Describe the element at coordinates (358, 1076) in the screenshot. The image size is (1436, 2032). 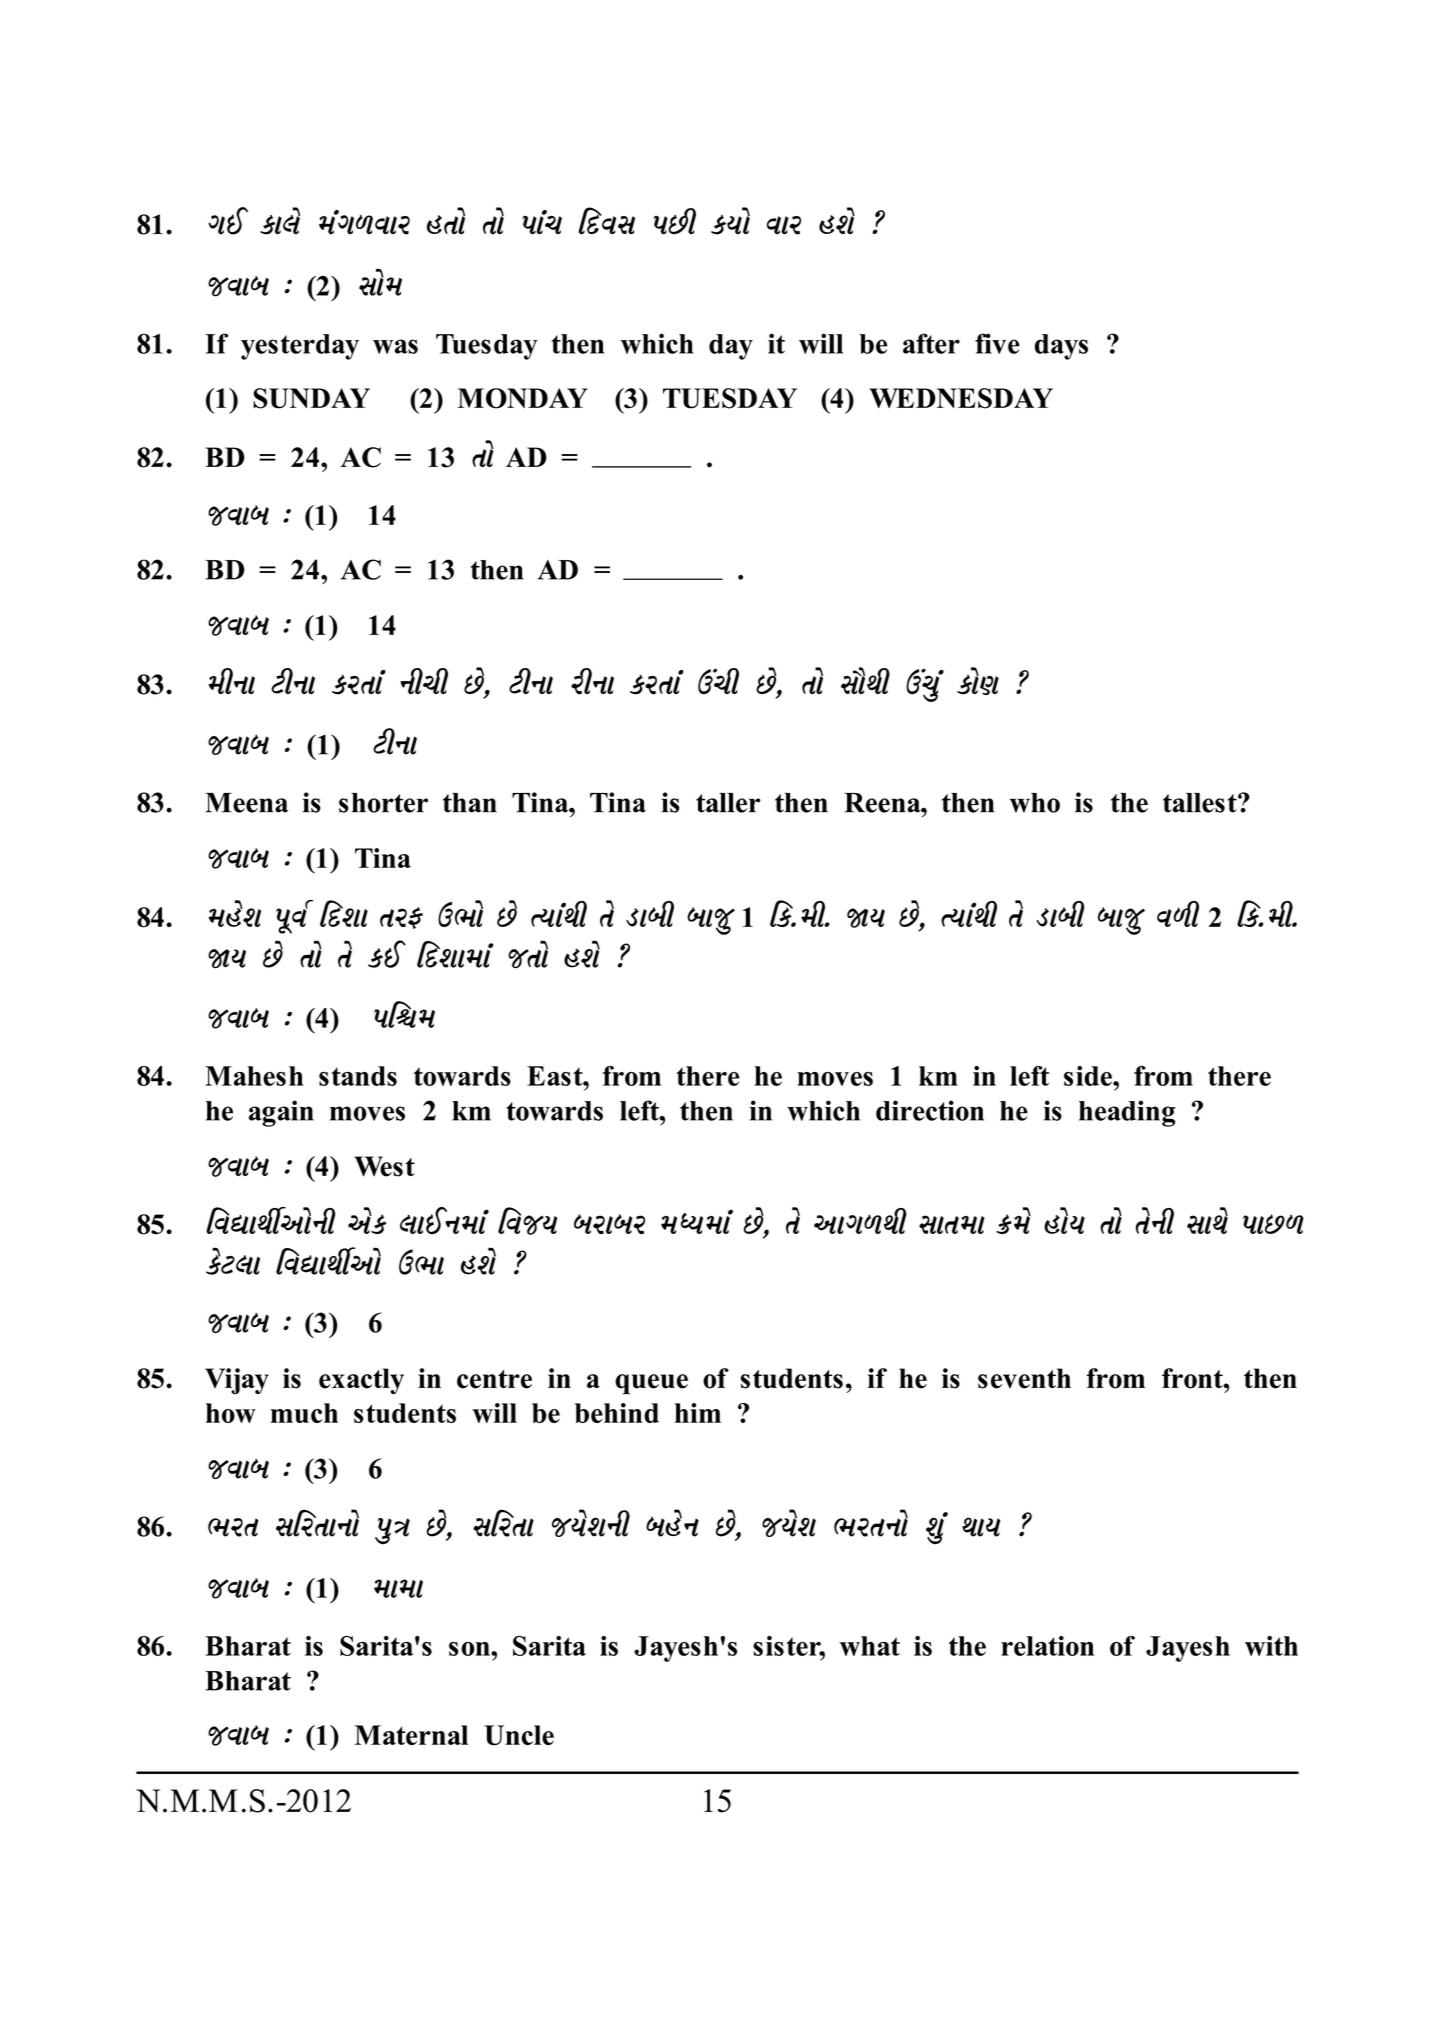
I see `stands` at that location.
